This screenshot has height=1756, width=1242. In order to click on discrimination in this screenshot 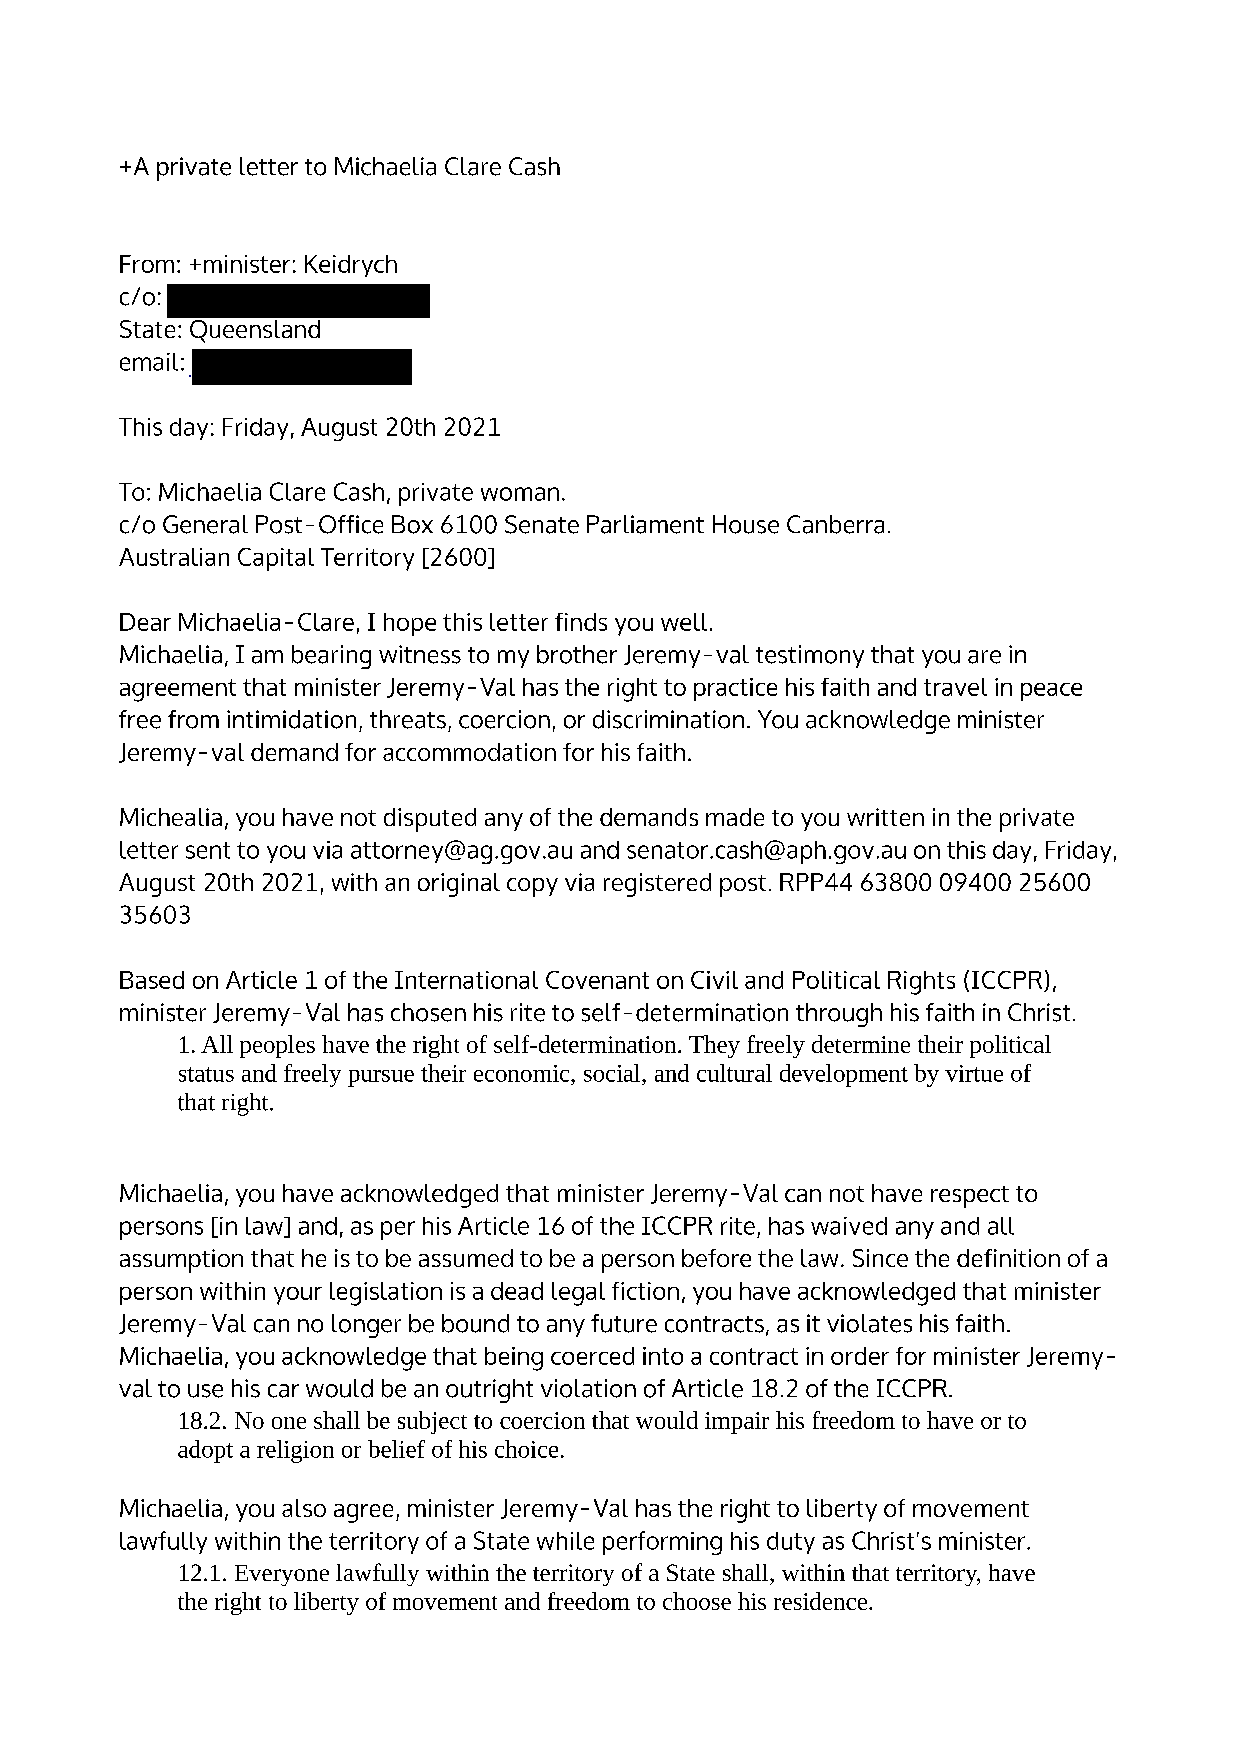, I will do `click(668, 719)`.
